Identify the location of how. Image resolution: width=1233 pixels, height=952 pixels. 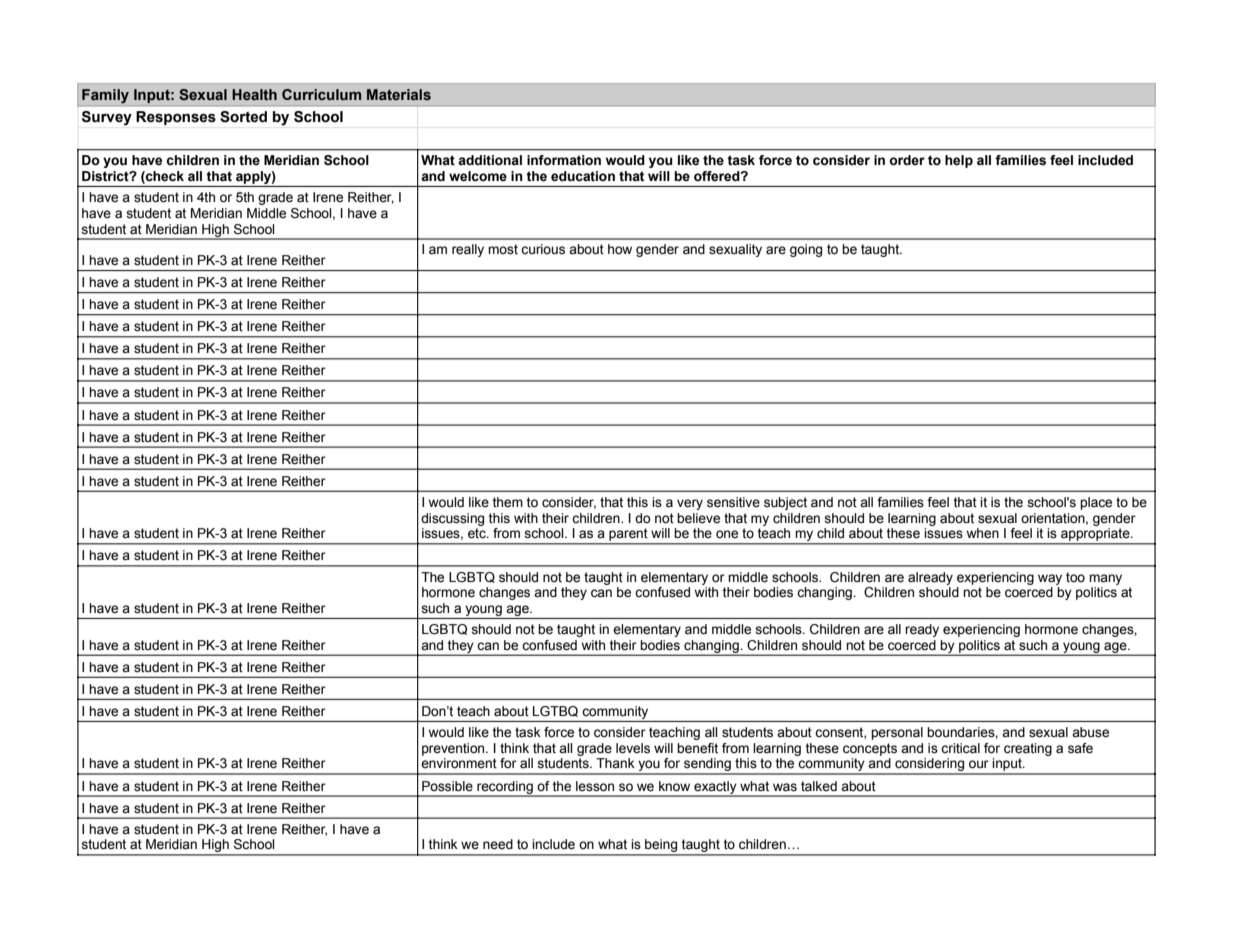
(620, 249).
